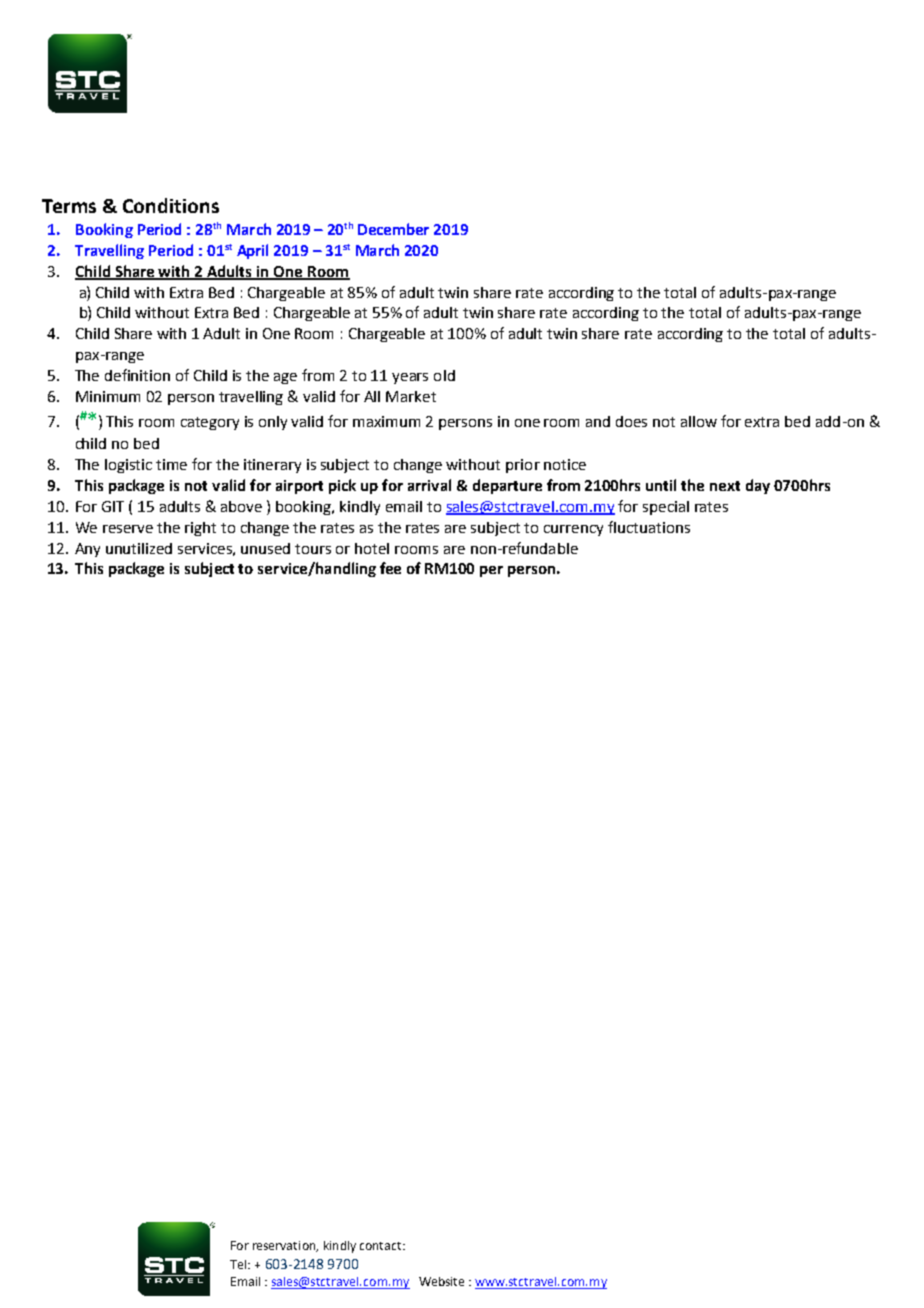 The width and height of the screenshot is (924, 1308). What do you see at coordinates (139, 548) in the screenshot?
I see `unutilized` at bounding box center [139, 548].
